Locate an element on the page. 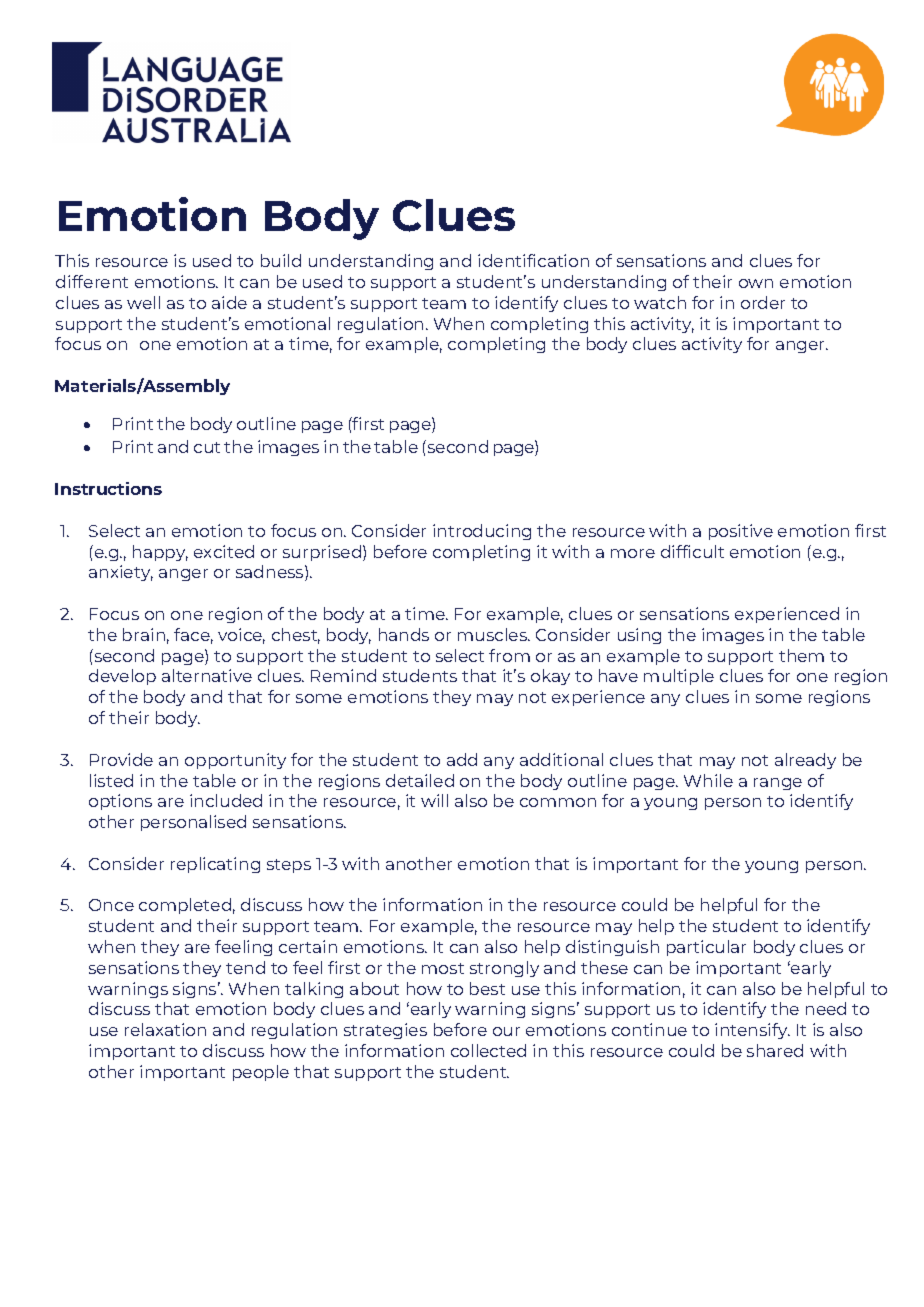 The image size is (924, 1307). well is located at coordinates (143, 302).
